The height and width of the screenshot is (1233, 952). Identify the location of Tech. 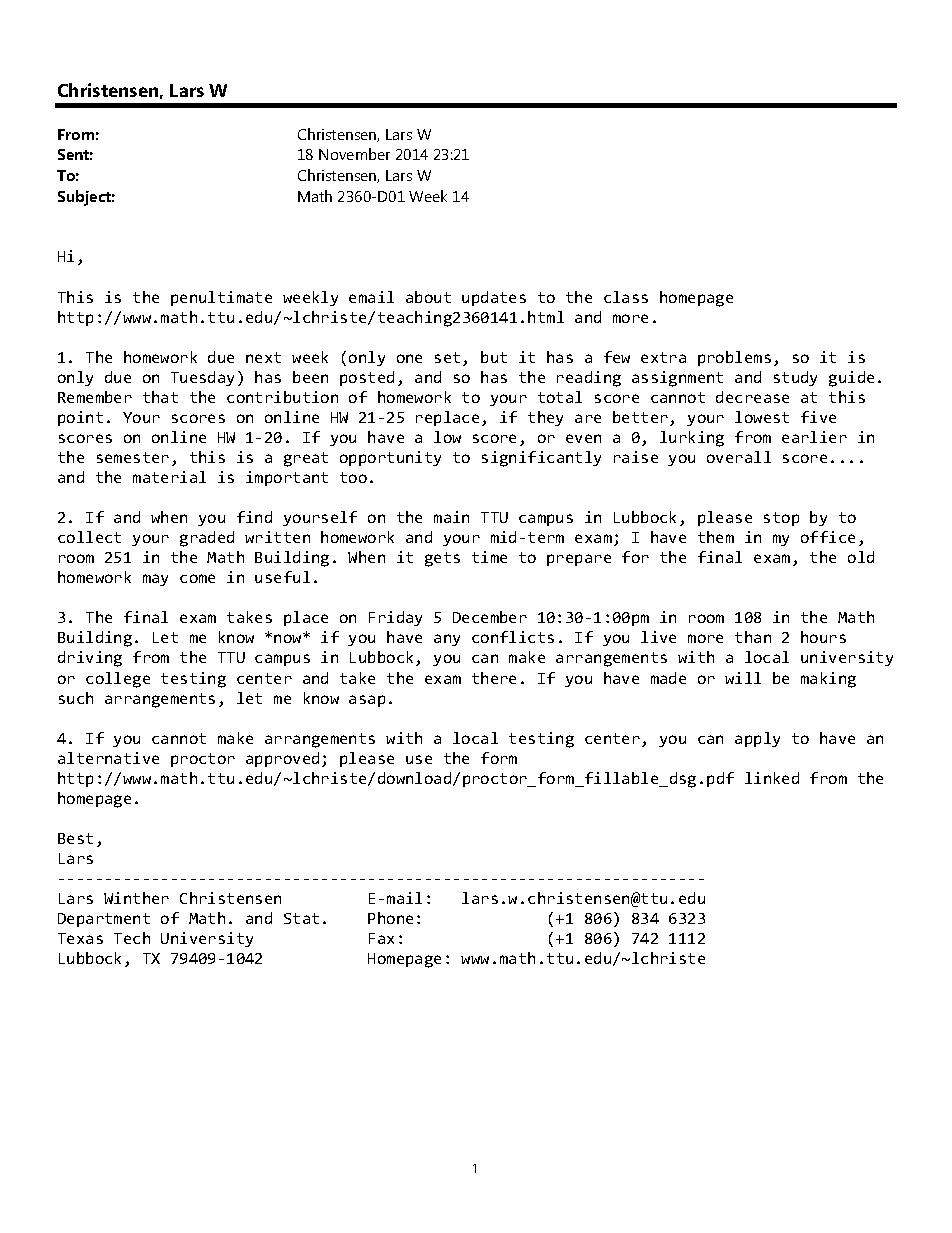
(132, 938).
